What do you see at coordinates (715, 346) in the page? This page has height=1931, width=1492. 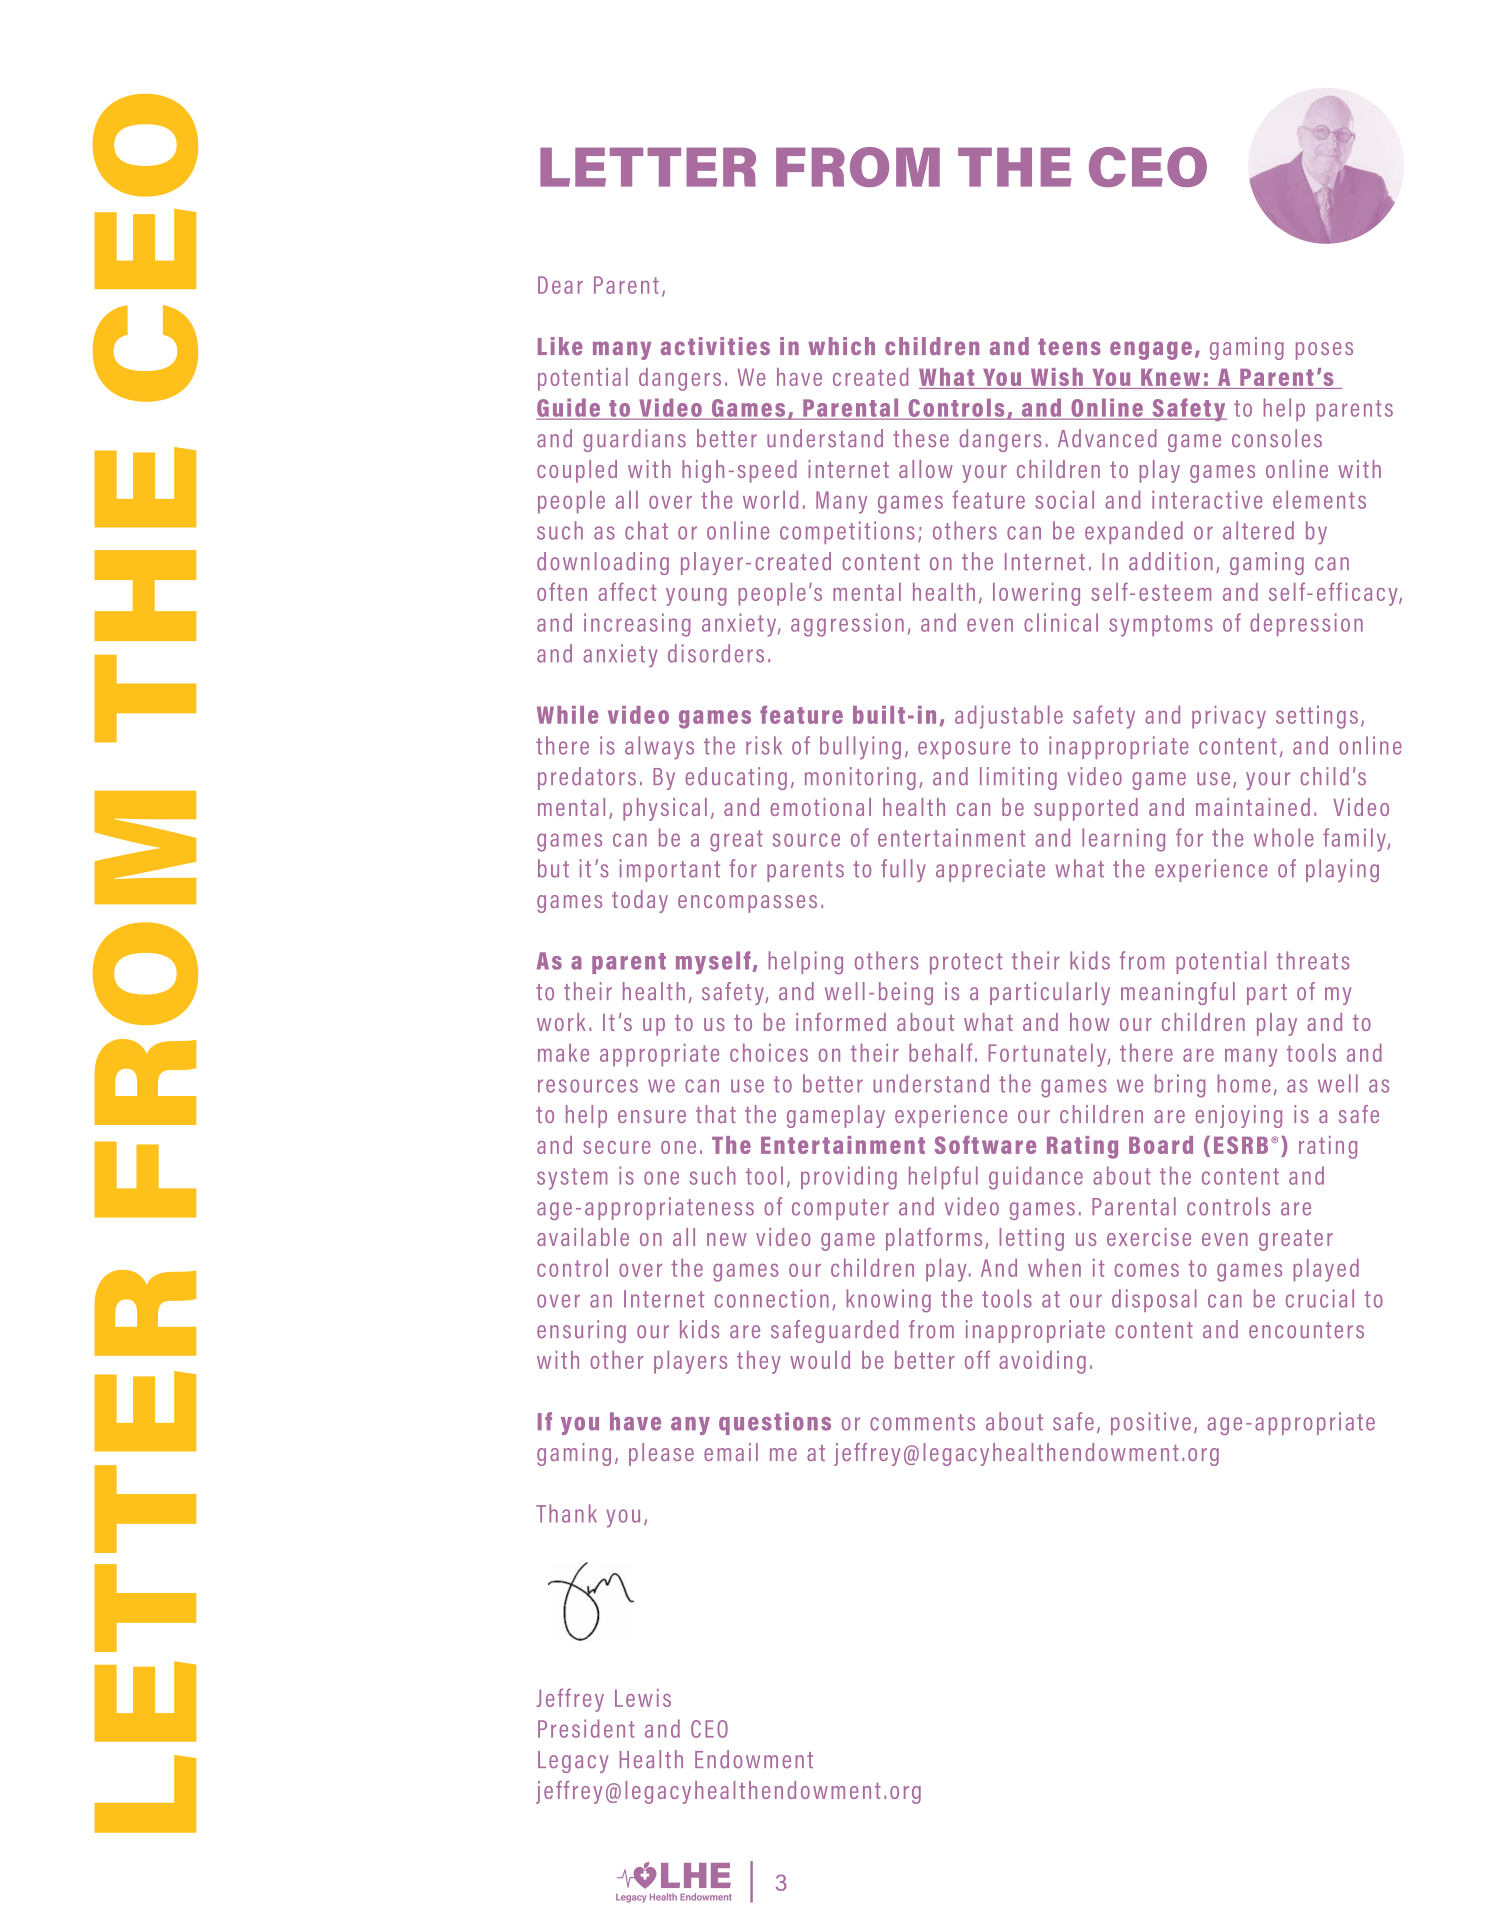 I see `activities` at bounding box center [715, 346].
